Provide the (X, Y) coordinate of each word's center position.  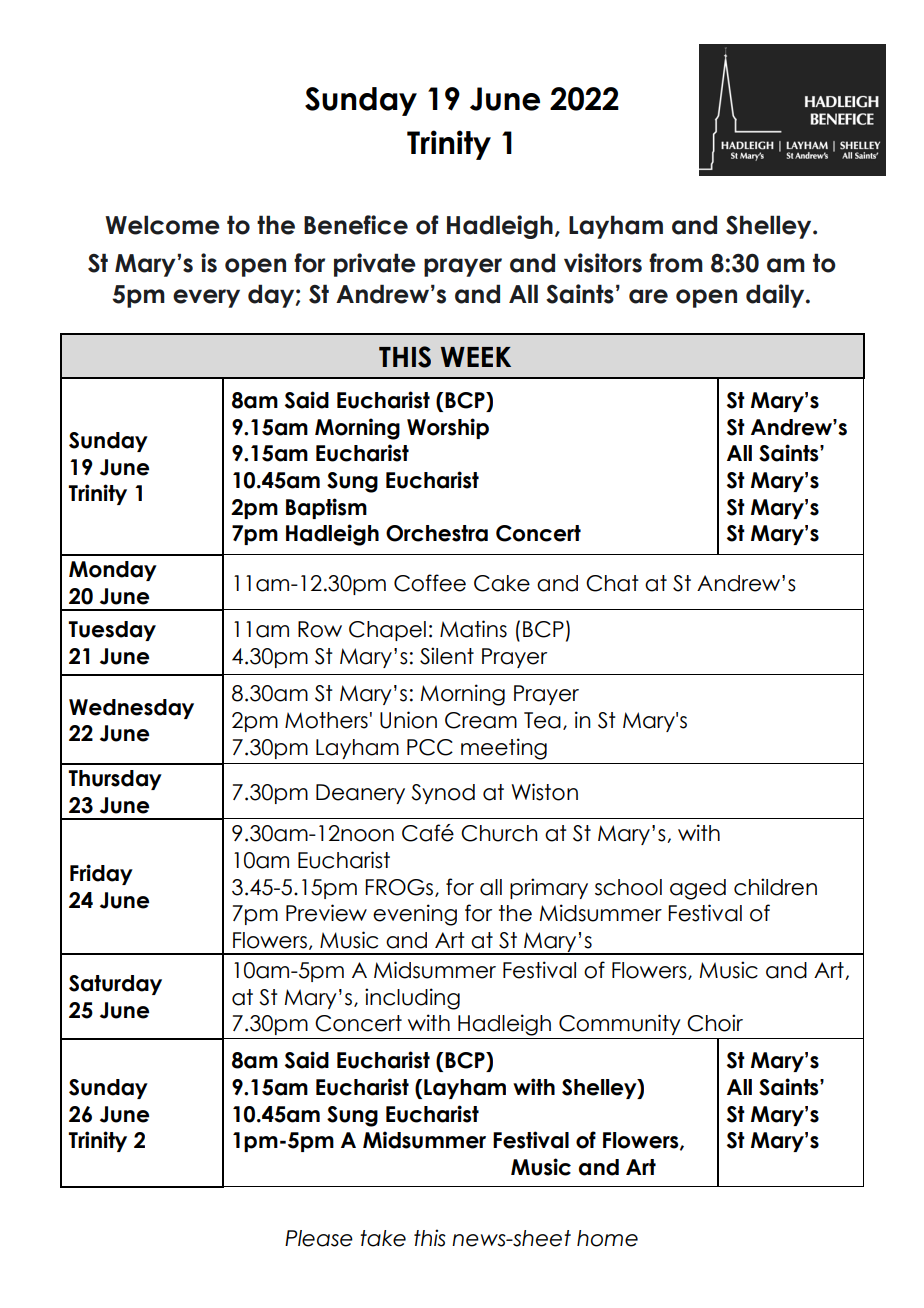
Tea (542, 720)
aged (698, 889)
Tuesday (112, 631)
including (412, 999)
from (676, 263)
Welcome (162, 225)
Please (319, 1238)
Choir (715, 1023)
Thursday (115, 780)
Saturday (115, 985)
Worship (448, 428)
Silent (447, 656)
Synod (443, 794)
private (375, 265)
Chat (612, 583)
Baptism (326, 508)
